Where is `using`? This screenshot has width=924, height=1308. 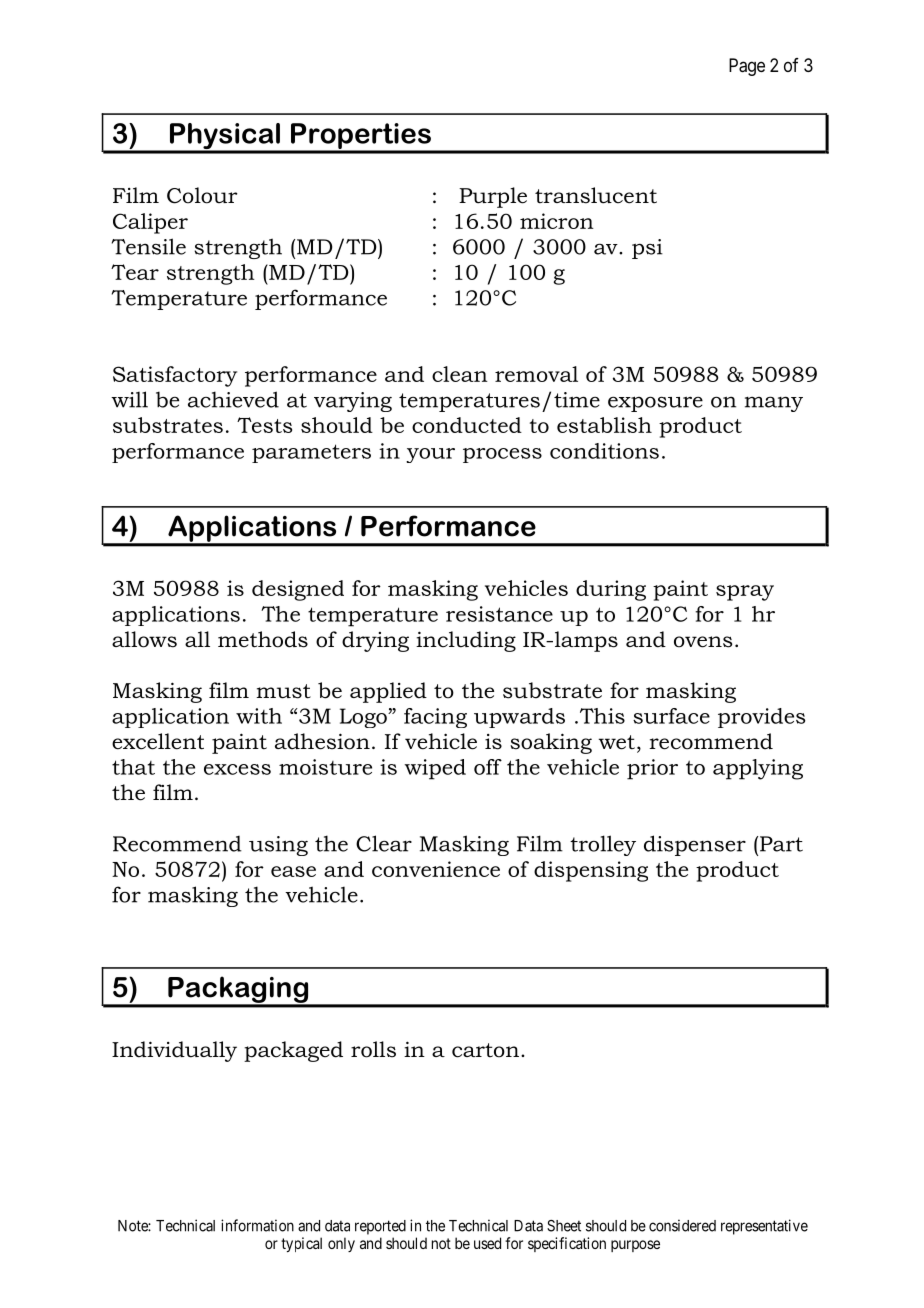
using is located at coordinates (278, 846).
